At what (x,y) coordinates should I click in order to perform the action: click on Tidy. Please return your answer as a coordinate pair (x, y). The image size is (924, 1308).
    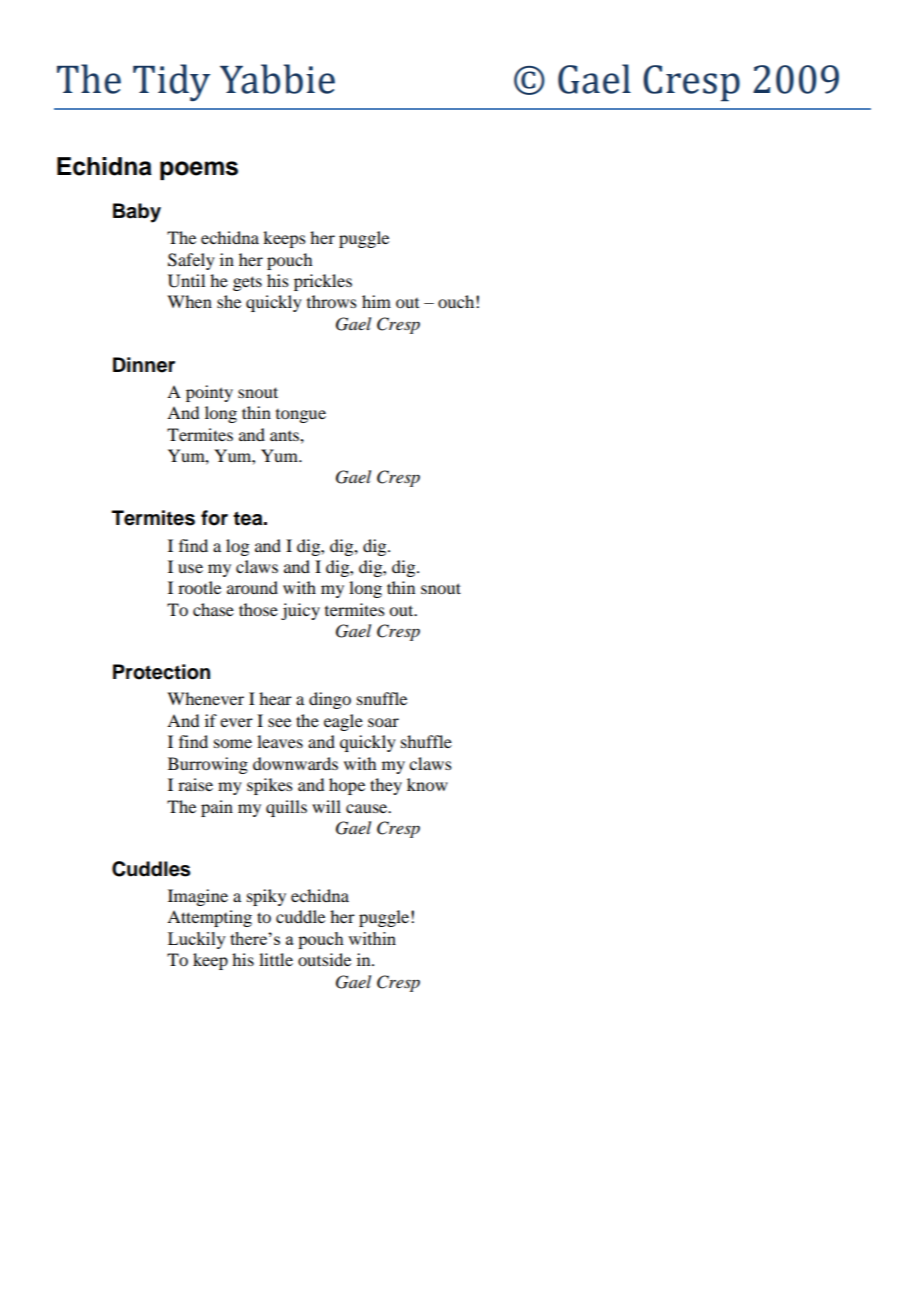
    Looking at the image, I should click on (171, 82).
